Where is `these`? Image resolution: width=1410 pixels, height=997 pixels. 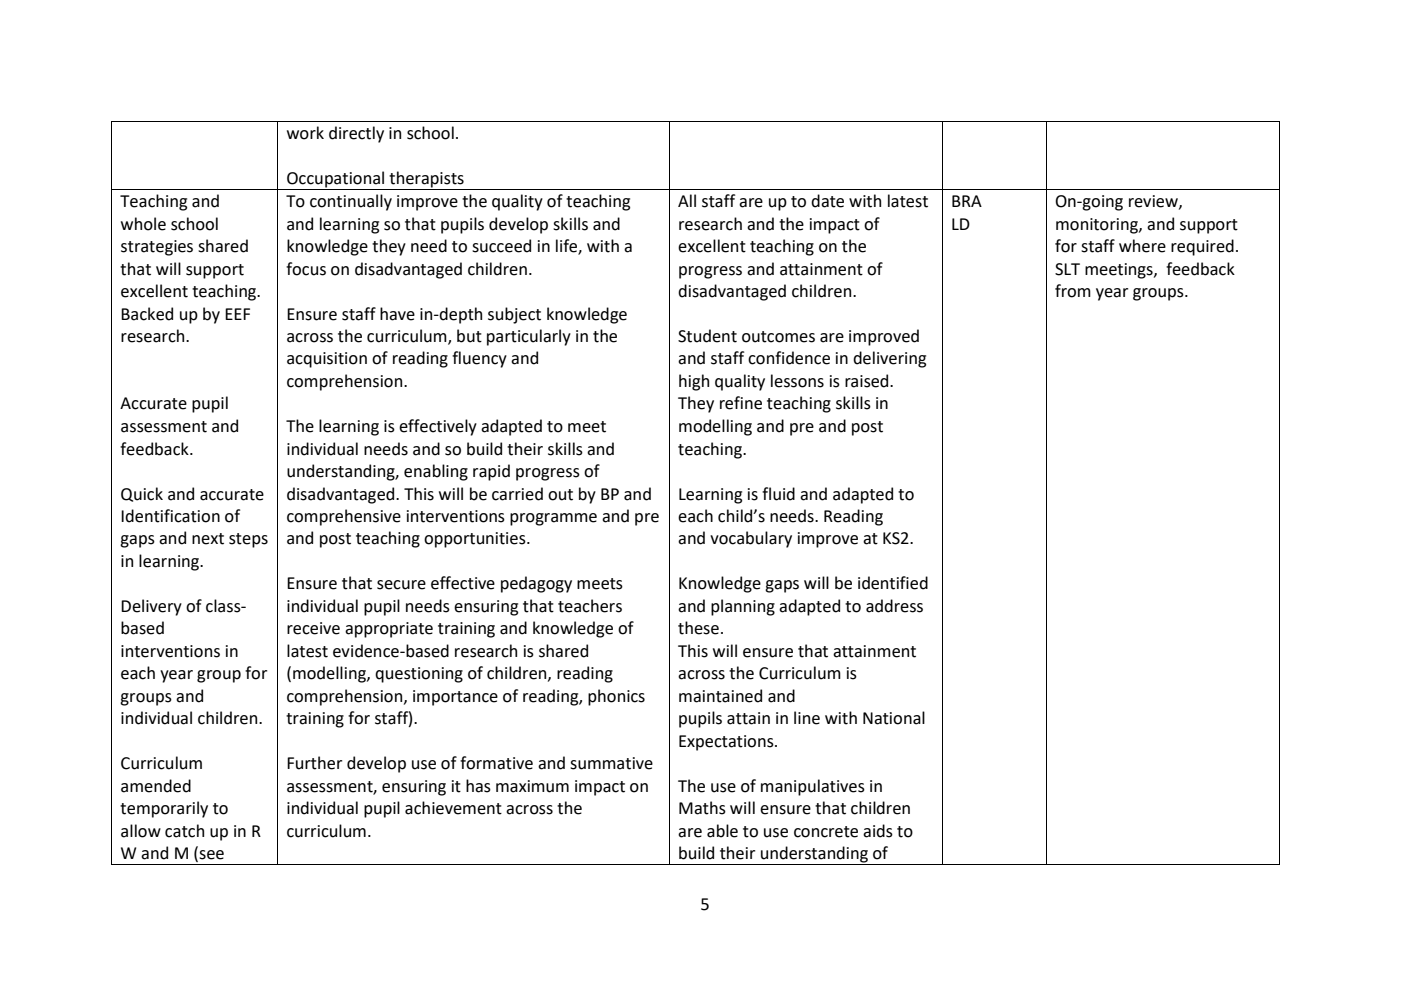 these is located at coordinates (698, 628).
